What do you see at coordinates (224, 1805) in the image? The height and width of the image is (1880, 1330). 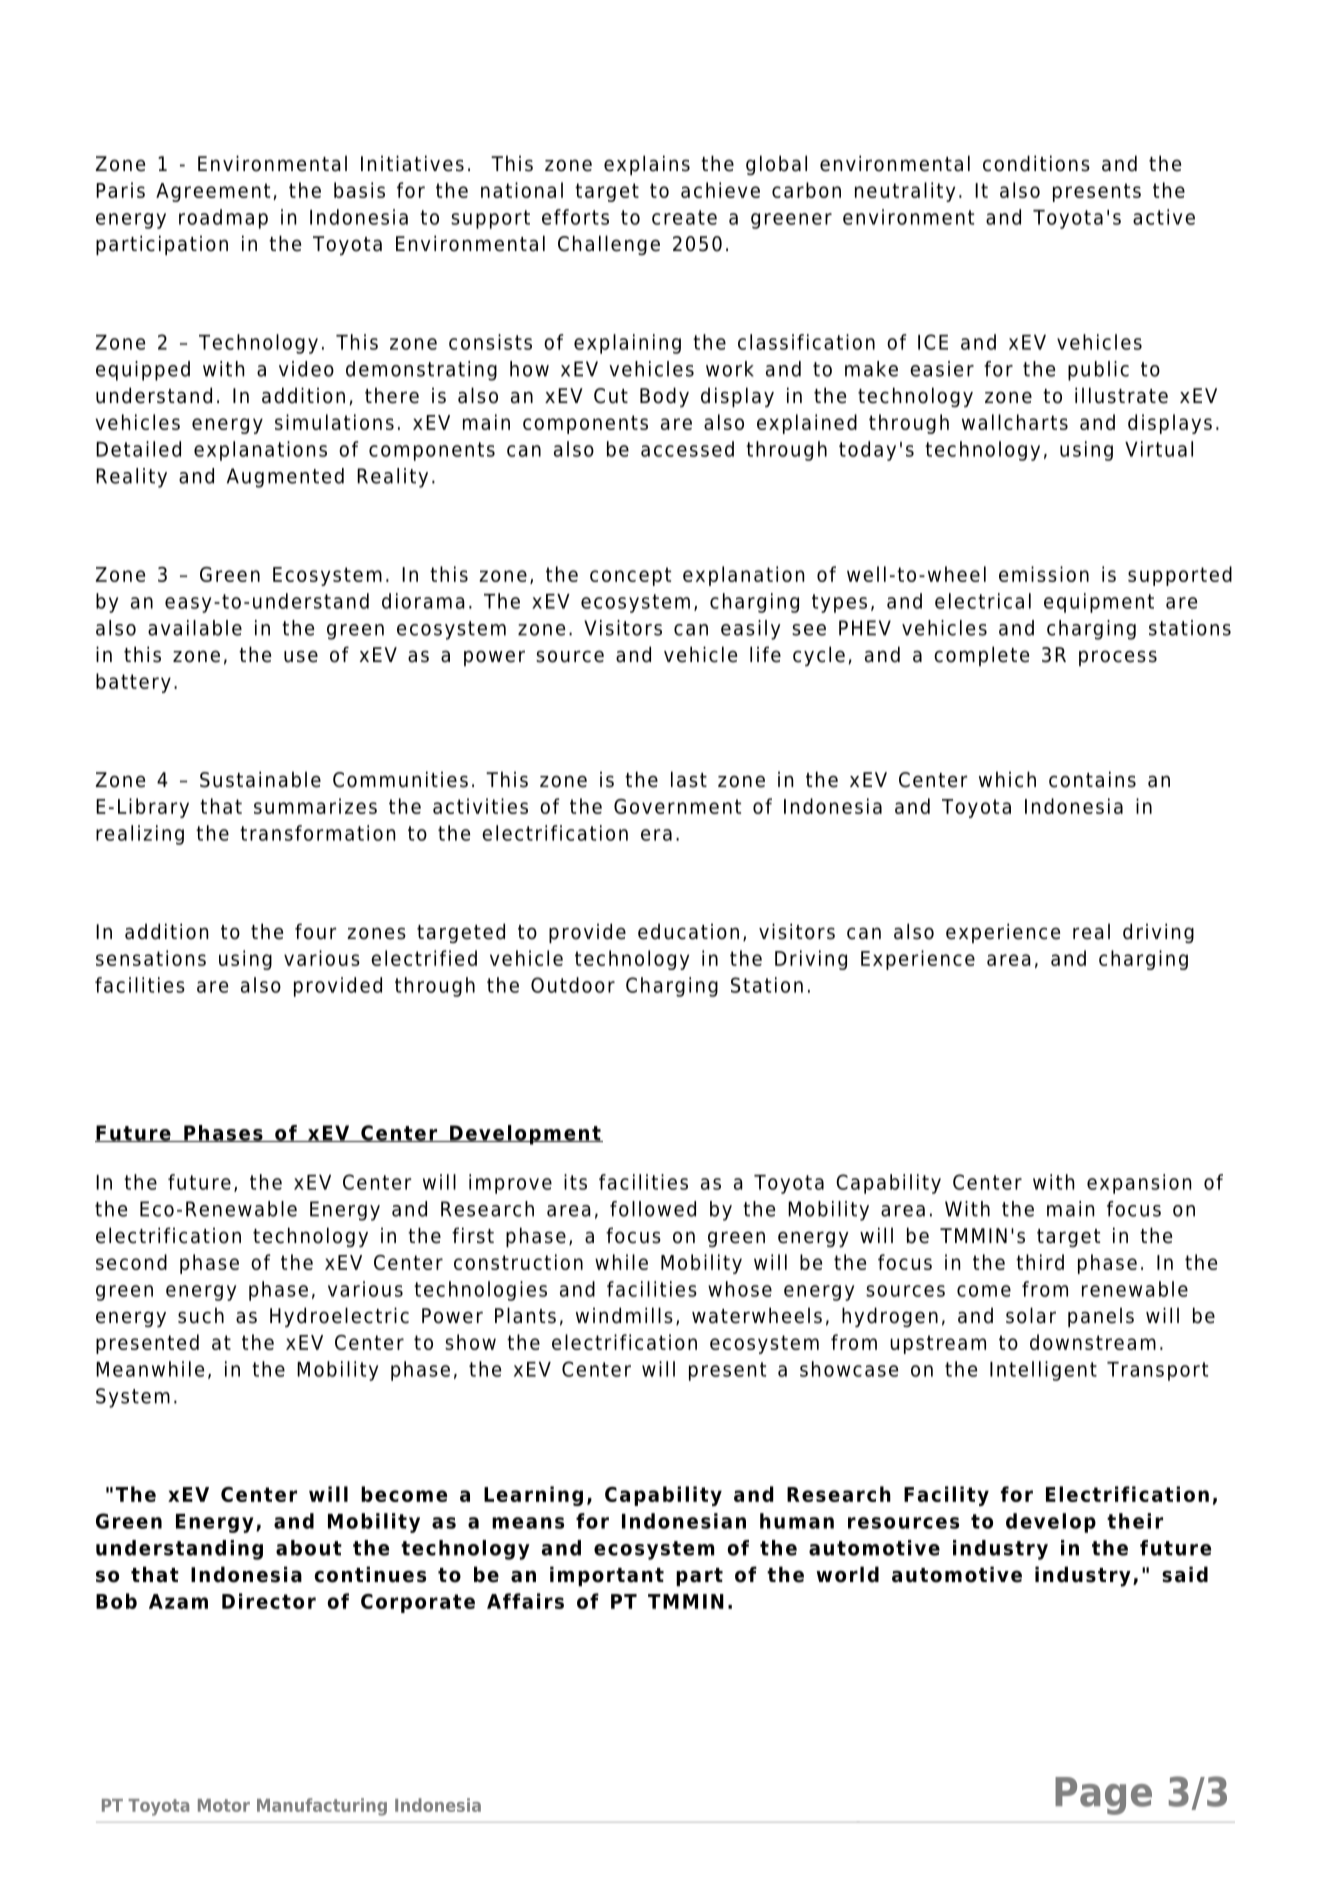 I see `Motor` at bounding box center [224, 1805].
